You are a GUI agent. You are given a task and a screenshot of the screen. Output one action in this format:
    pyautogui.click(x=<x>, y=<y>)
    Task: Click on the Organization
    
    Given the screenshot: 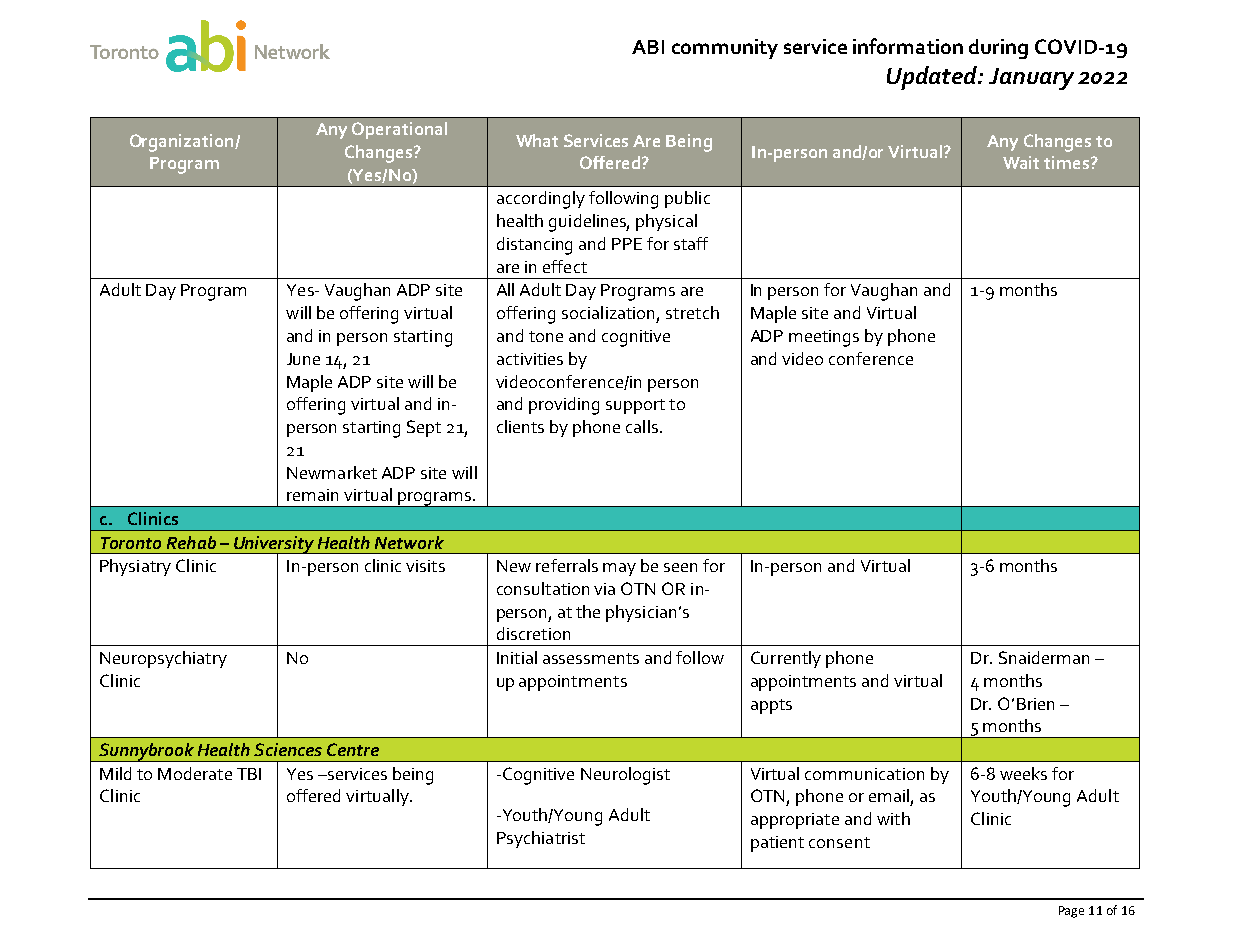 What is the action you would take?
    pyautogui.click(x=183, y=143)
